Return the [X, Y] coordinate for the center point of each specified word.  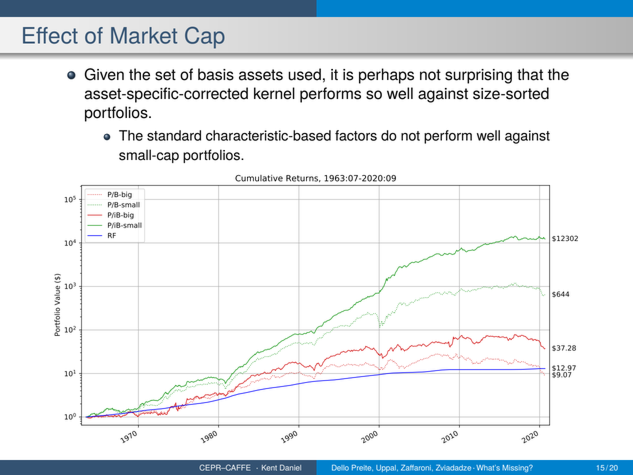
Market [144, 35]
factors [356, 135]
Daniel [290, 467]
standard [174, 135]
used [304, 74]
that [530, 74]
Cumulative [259, 178]
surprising [478, 76]
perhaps [386, 76]
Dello [340, 468]
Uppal [387, 468]
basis [216, 74]
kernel [274, 93]
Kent [269, 468]
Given [104, 74]
